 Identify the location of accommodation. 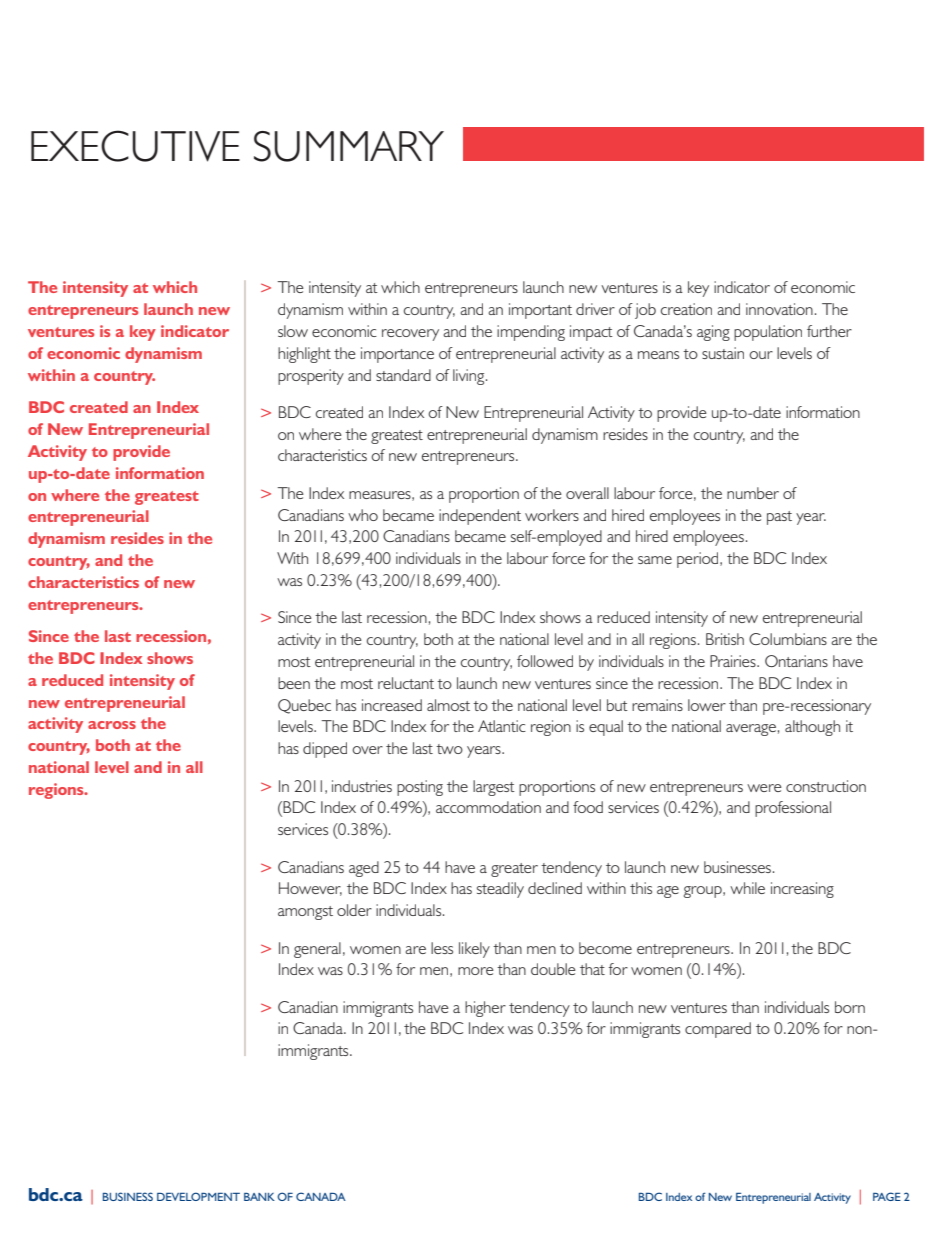
(488, 807).
